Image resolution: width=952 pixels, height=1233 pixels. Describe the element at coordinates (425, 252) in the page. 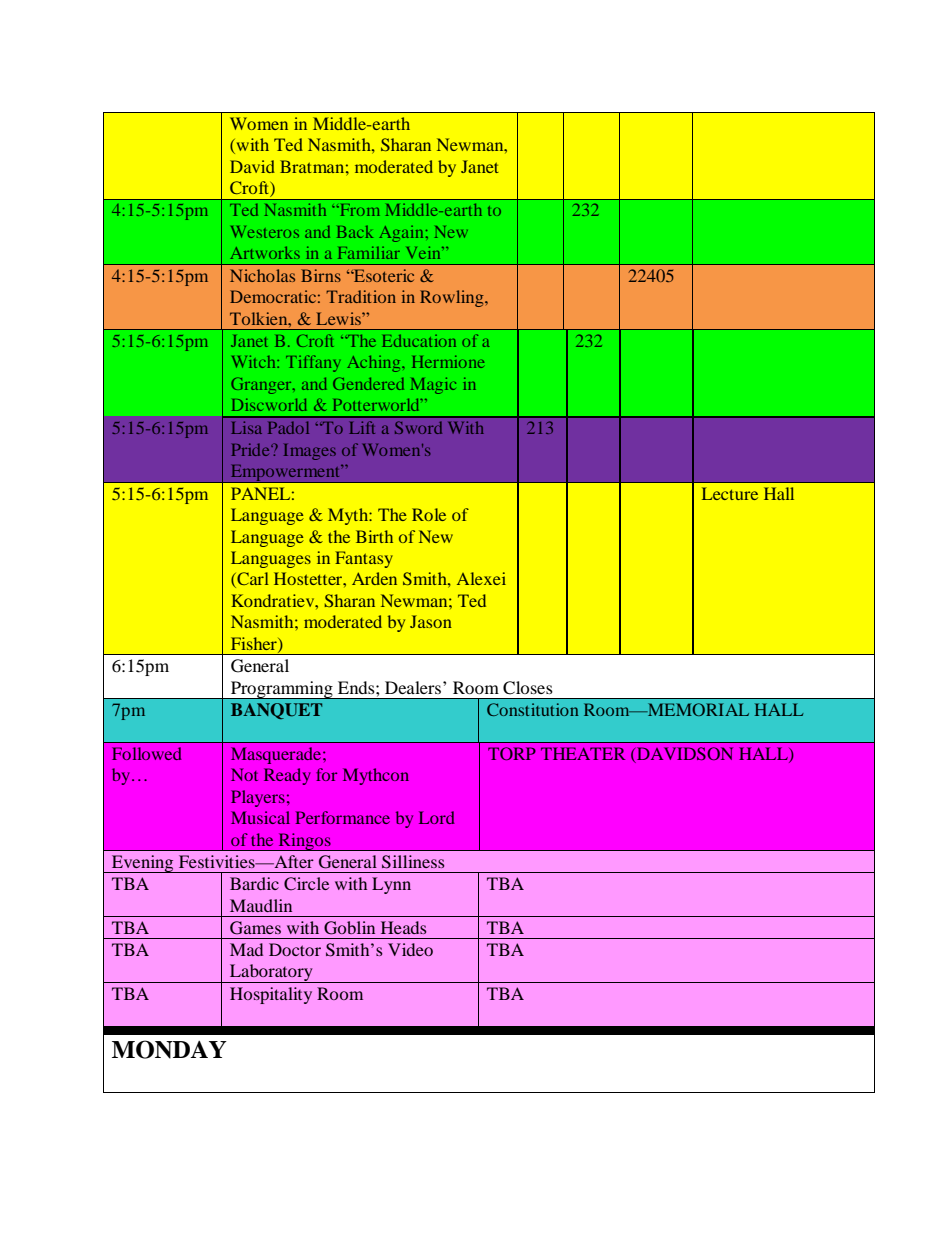

I see `Vein` at that location.
